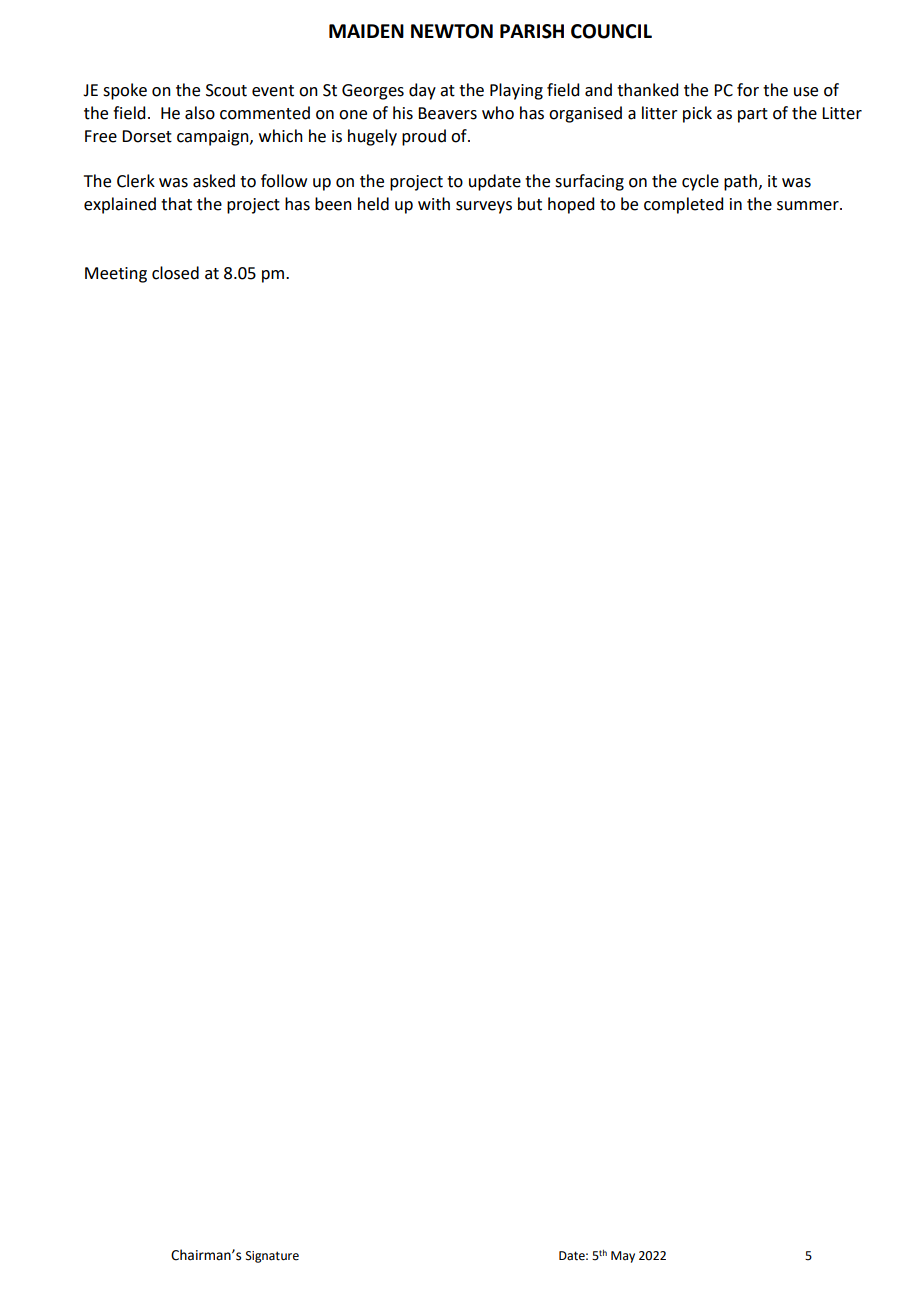  What do you see at coordinates (272, 1257) in the screenshot?
I see `Signature` at bounding box center [272, 1257].
